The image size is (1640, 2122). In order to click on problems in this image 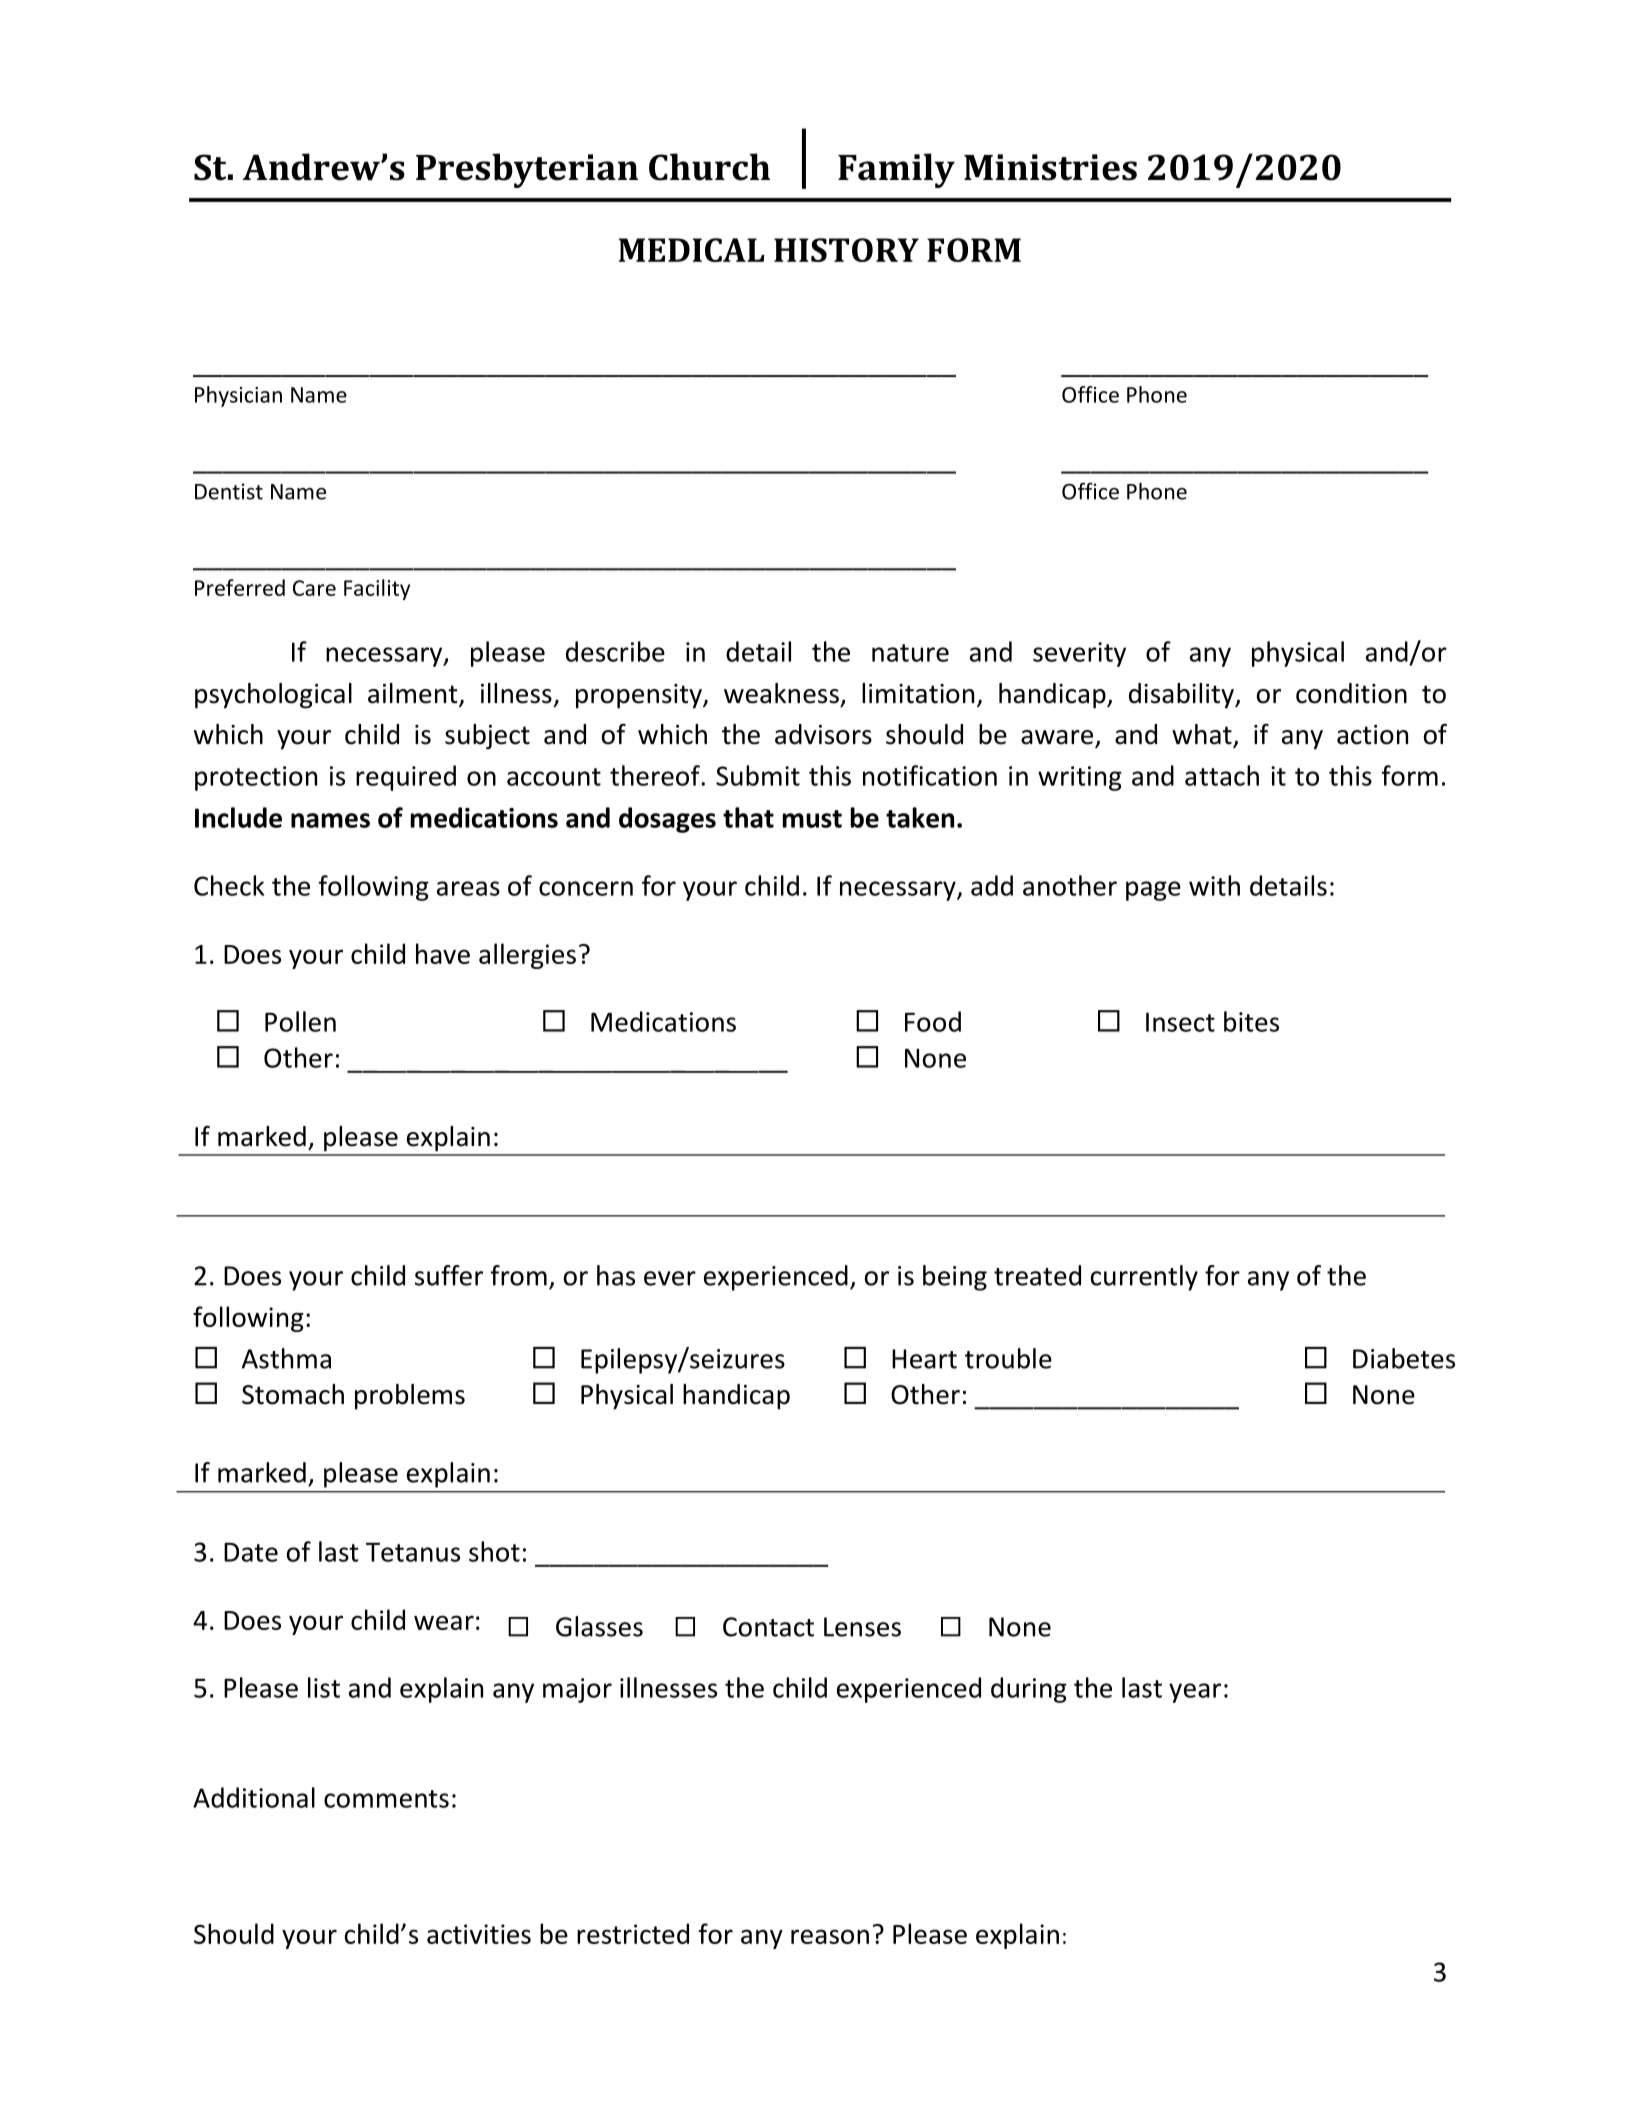, I will do `click(410, 1397)`.
